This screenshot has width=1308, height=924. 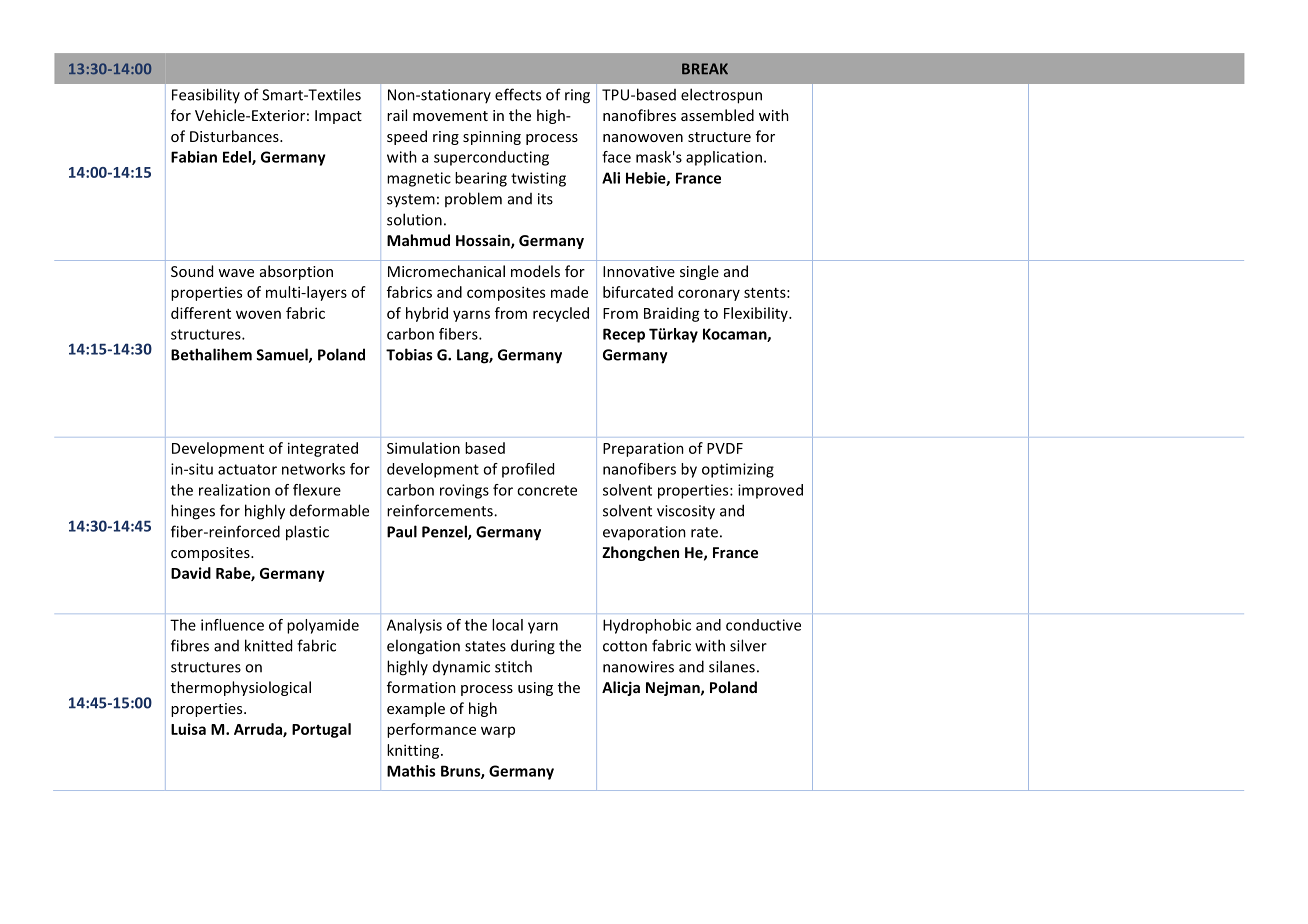 I want to click on PVDF, so click(x=725, y=448).
